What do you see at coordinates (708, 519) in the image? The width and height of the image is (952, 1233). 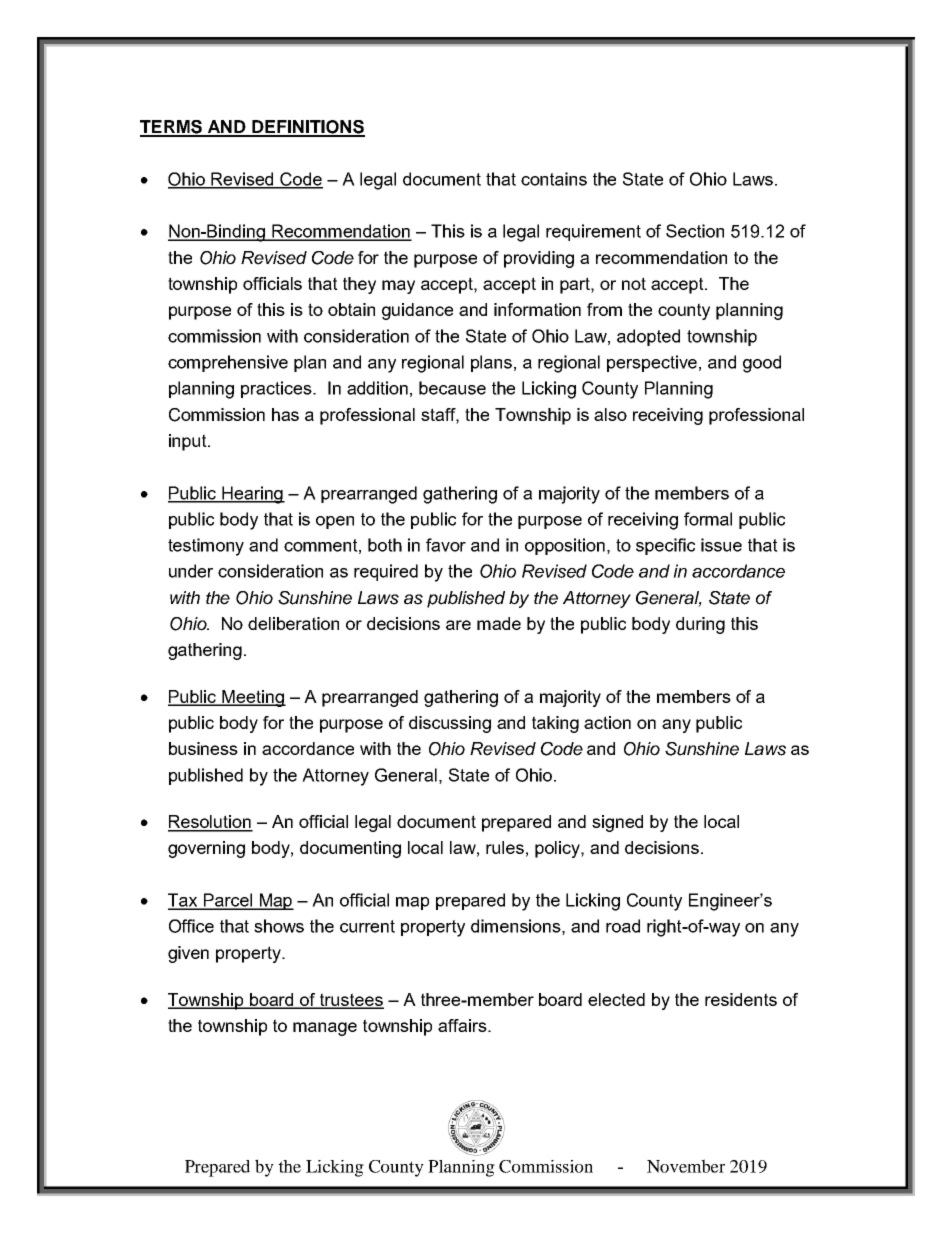 I see `formal` at bounding box center [708, 519].
